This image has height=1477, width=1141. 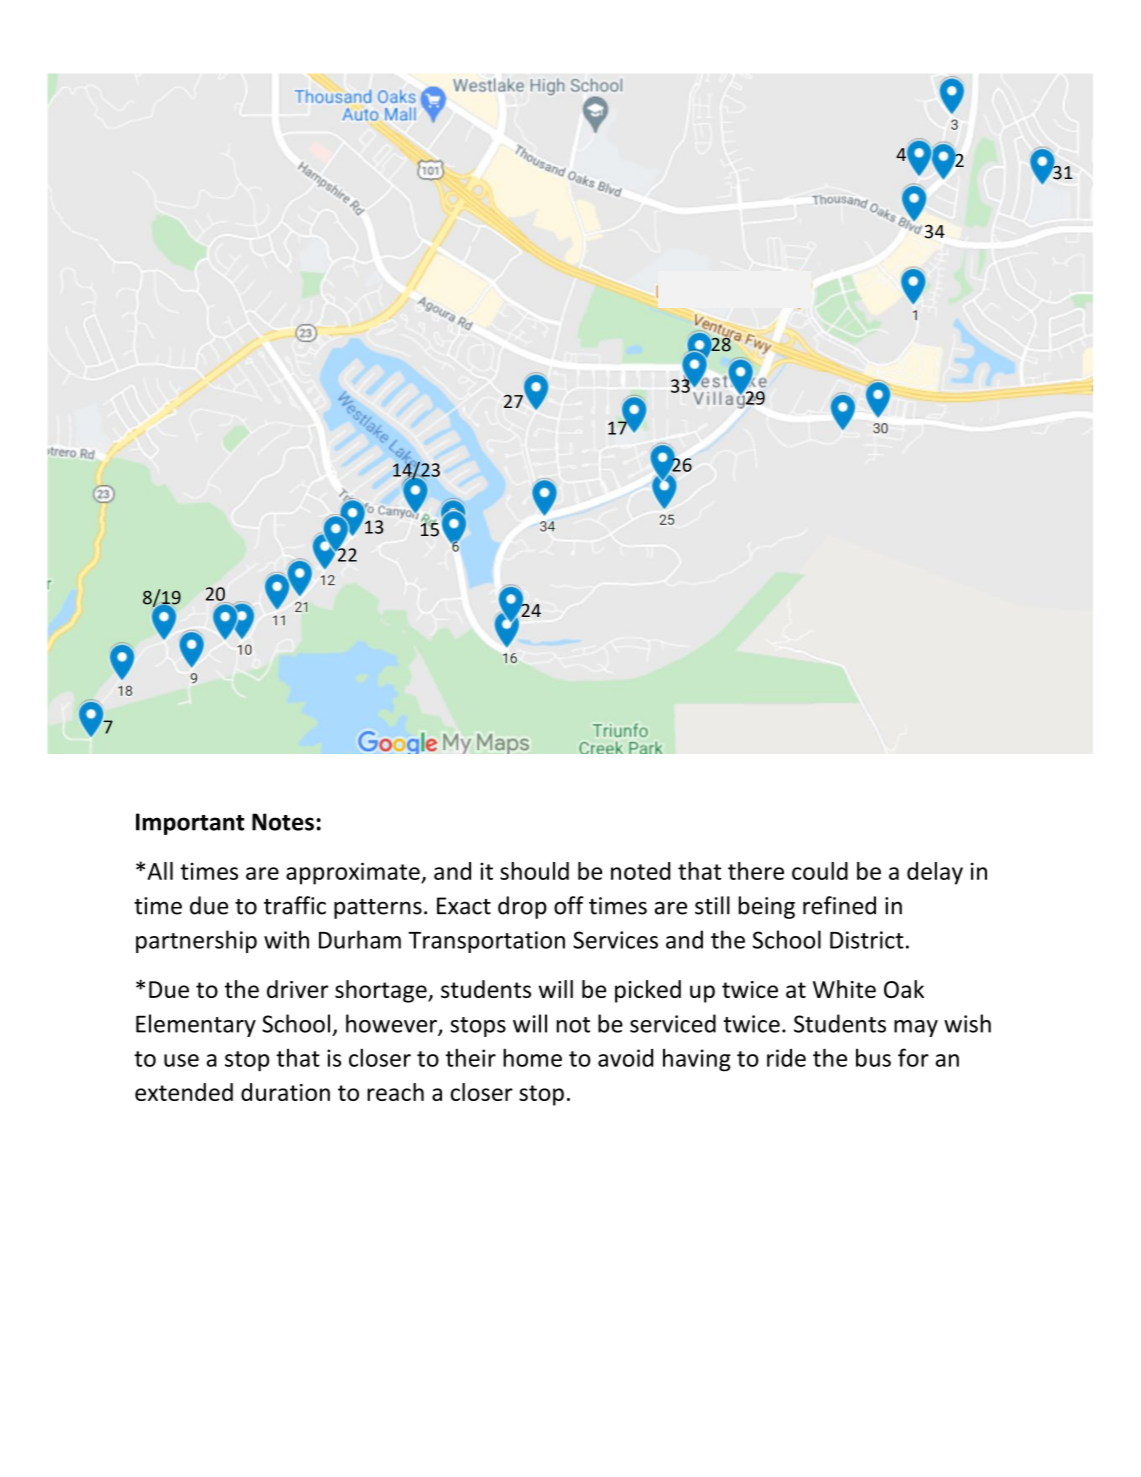 I want to click on should, so click(x=534, y=871).
